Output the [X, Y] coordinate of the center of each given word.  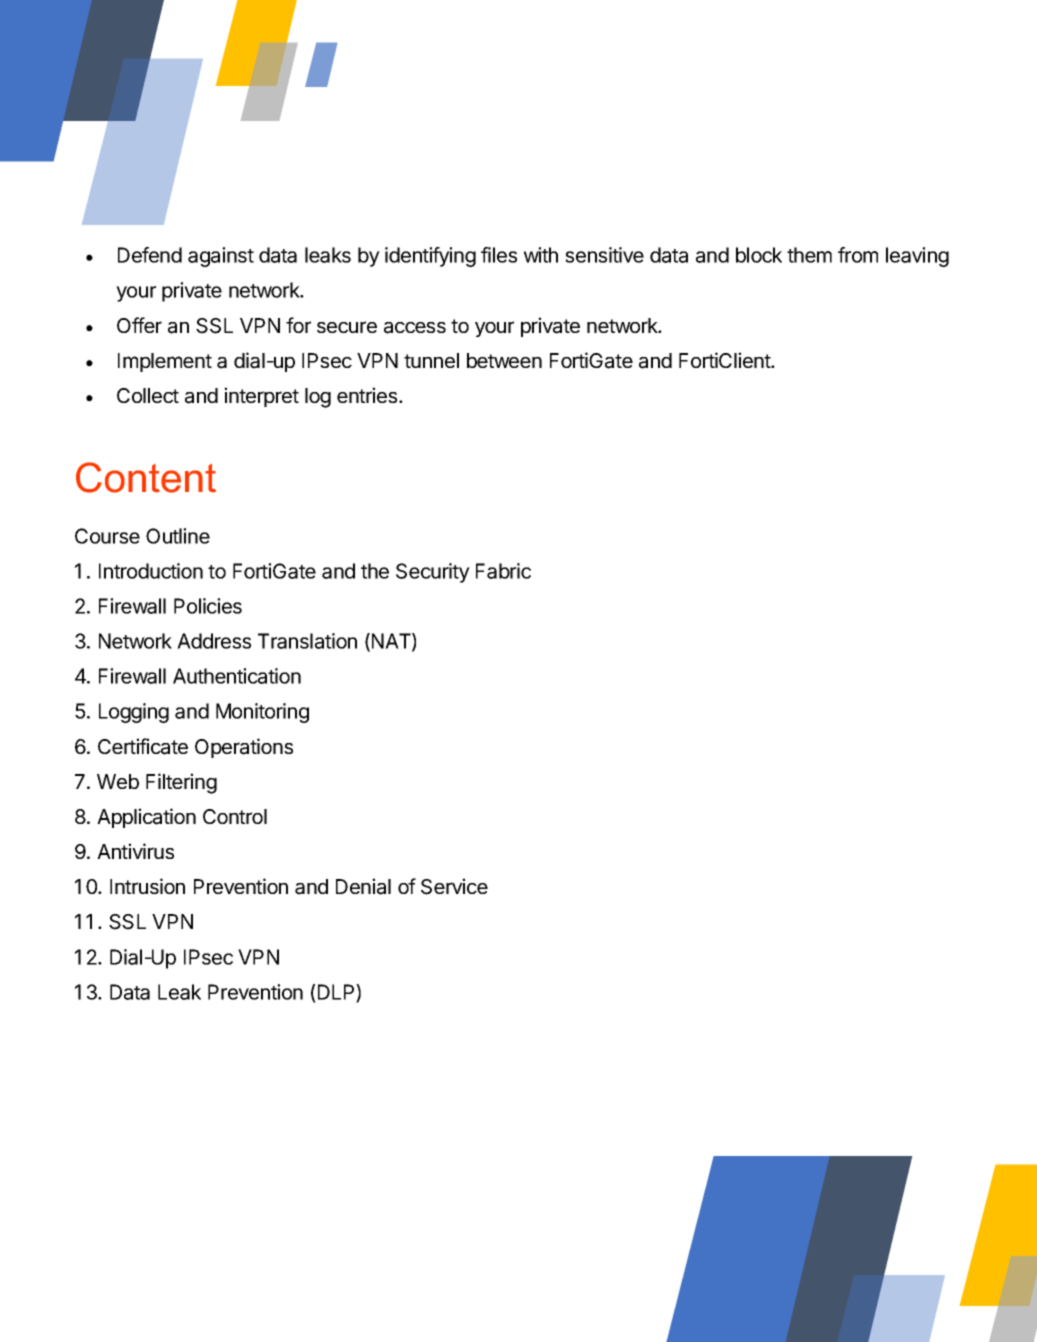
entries [368, 395]
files [499, 255]
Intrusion [147, 886]
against [221, 257]
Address [214, 641]
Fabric [503, 571]
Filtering [181, 783]
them [809, 255]
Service [454, 886]
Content [146, 477]
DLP [337, 993]
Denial [363, 886]
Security [433, 573]
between [504, 360]
